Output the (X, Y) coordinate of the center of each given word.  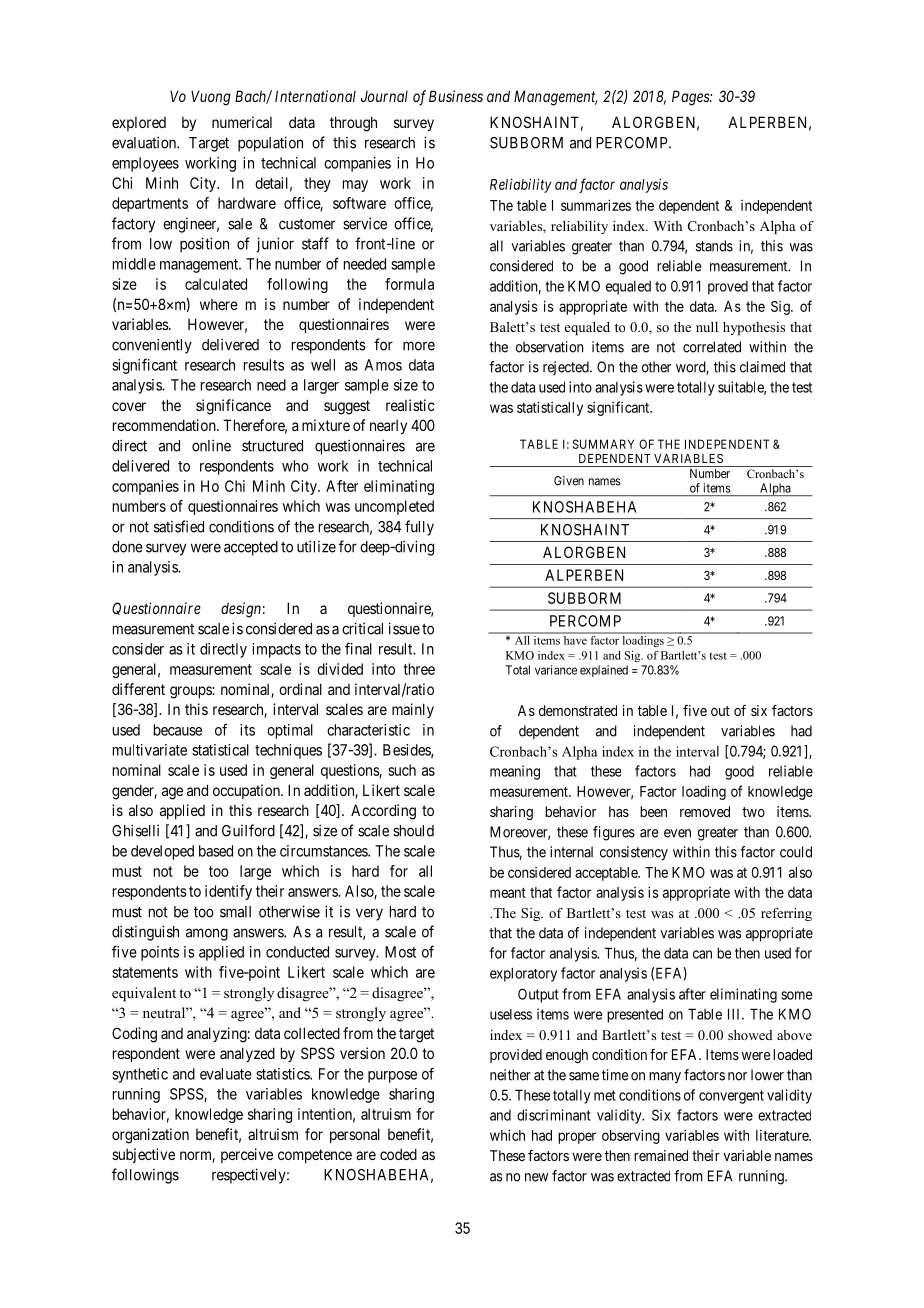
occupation (247, 791)
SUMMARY (603, 444)
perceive (247, 1155)
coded (398, 1154)
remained (661, 1155)
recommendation (165, 425)
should (413, 831)
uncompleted (394, 507)
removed (705, 811)
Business (456, 96)
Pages (691, 98)
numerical (242, 122)
